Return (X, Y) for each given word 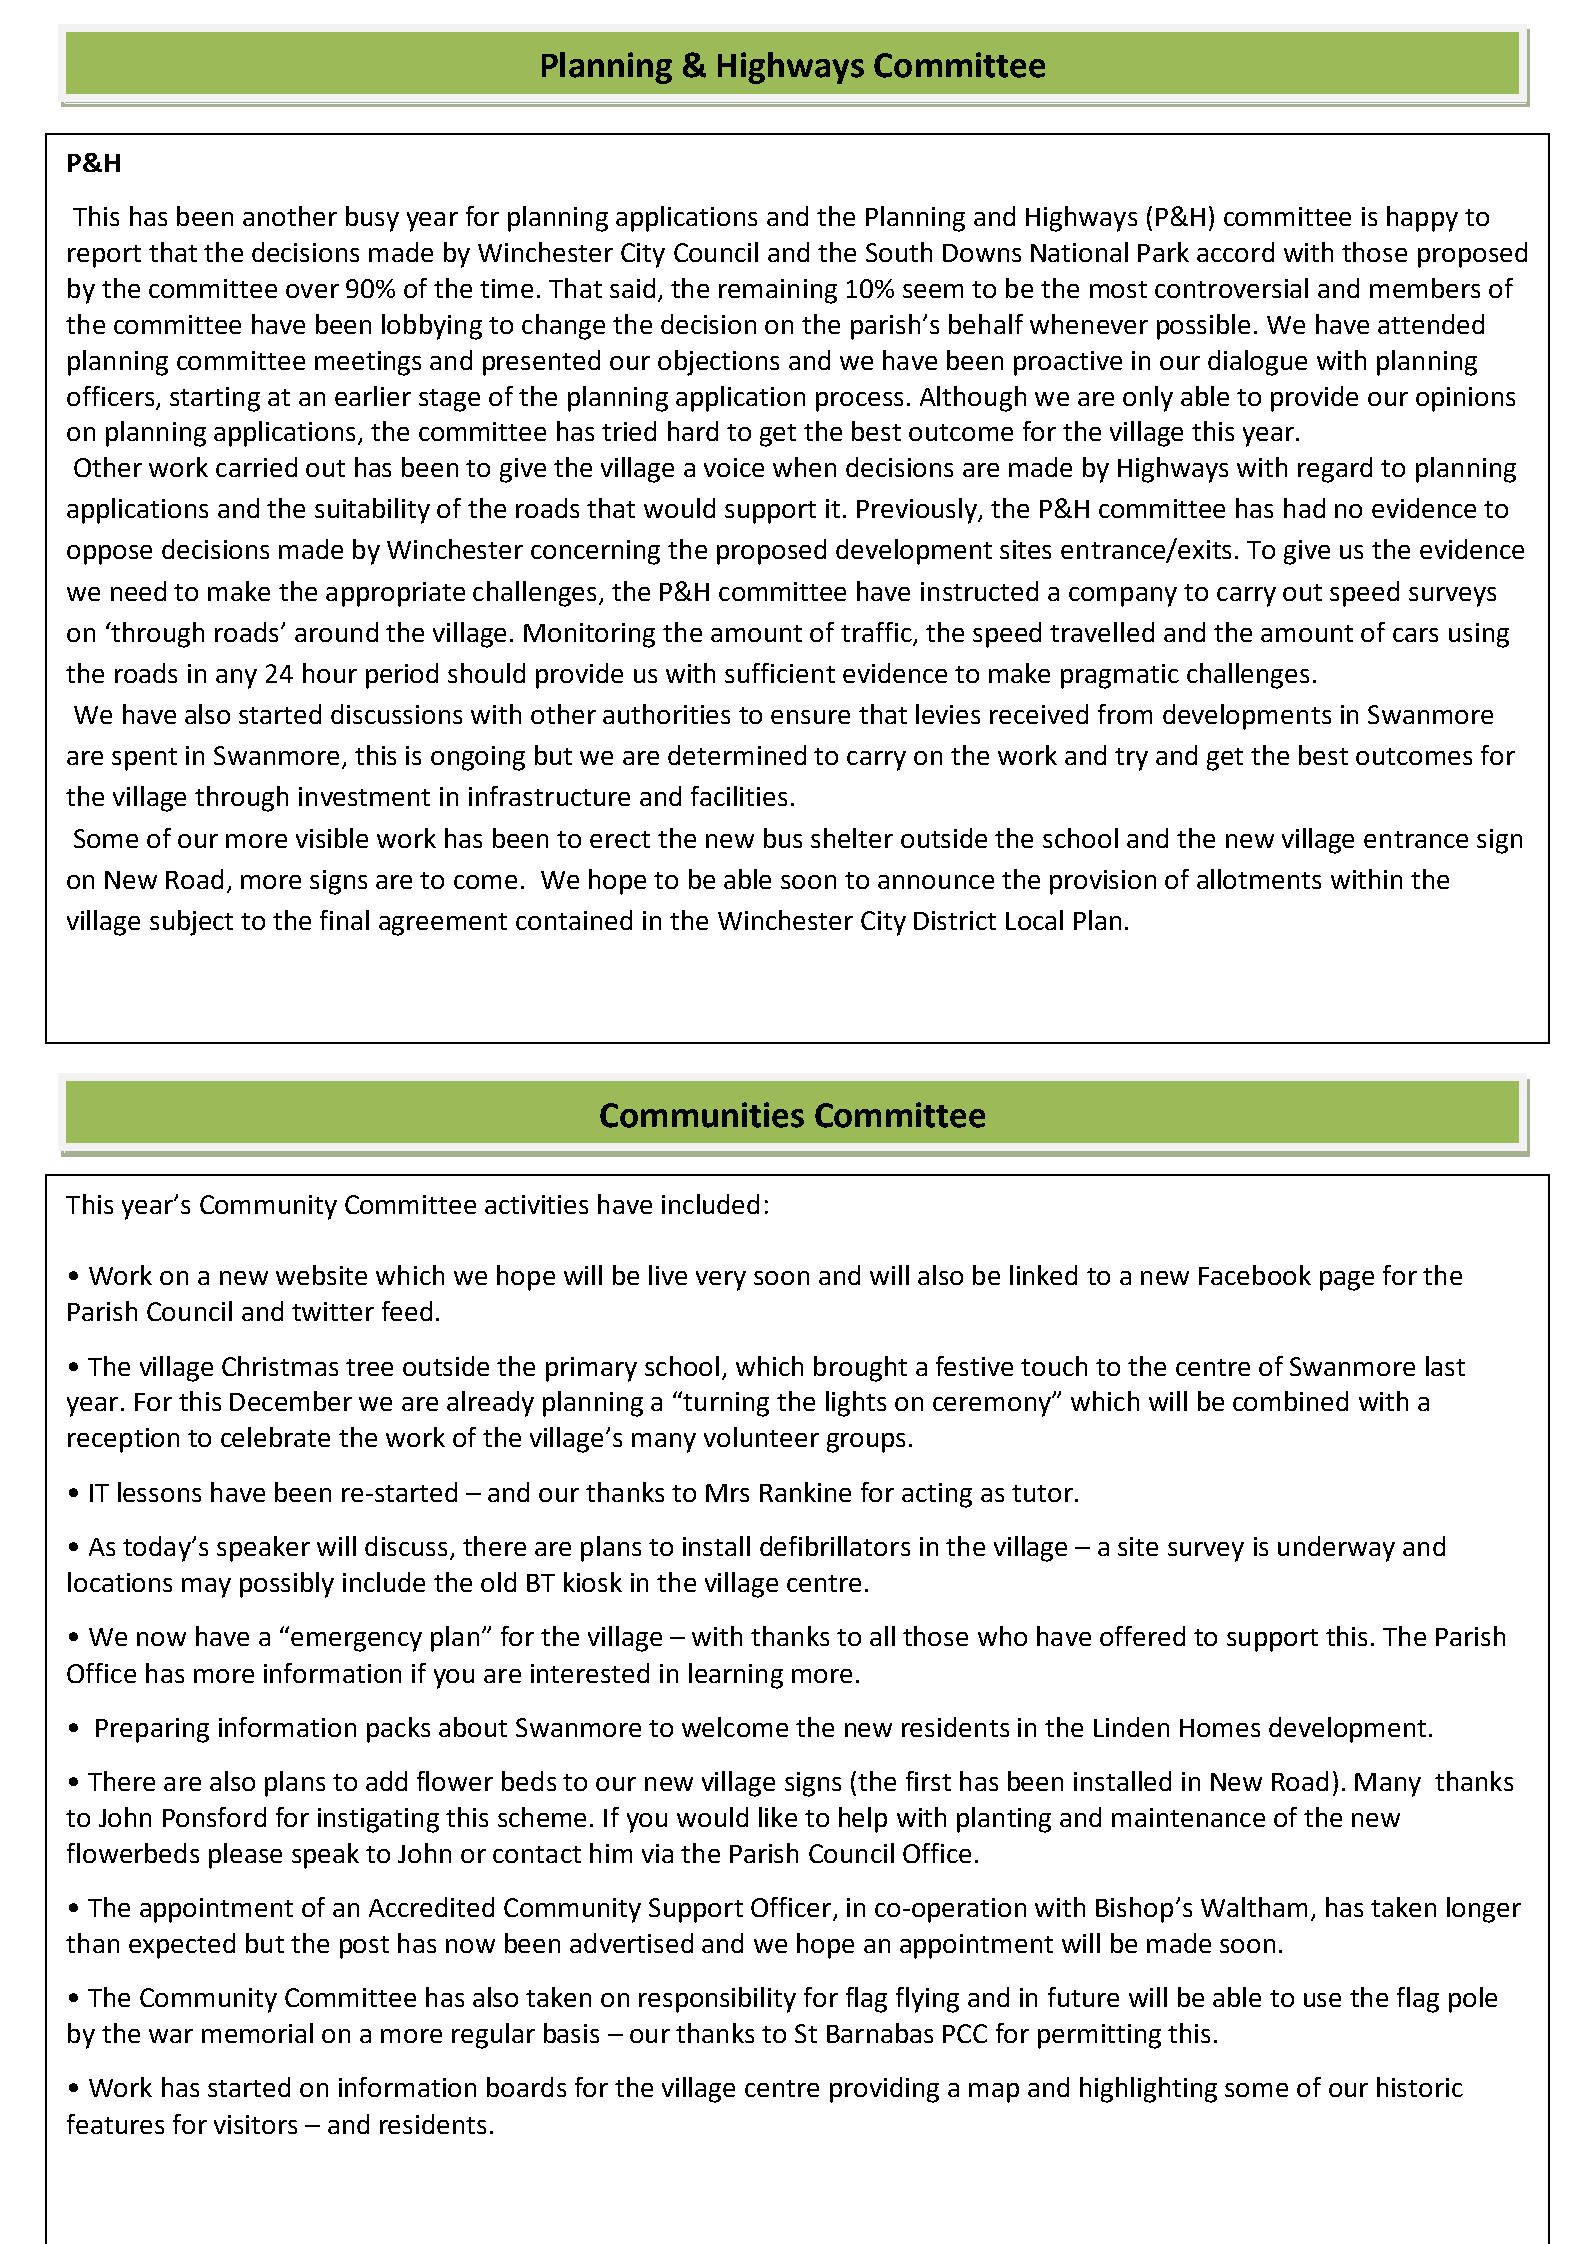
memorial (257, 2033)
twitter (333, 1311)
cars (1415, 635)
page (1347, 1281)
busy (372, 219)
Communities (702, 1115)
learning (736, 1676)
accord (1235, 252)
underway (1336, 1549)
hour (330, 673)
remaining (778, 291)
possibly (287, 1585)
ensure (810, 717)
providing (884, 2090)
